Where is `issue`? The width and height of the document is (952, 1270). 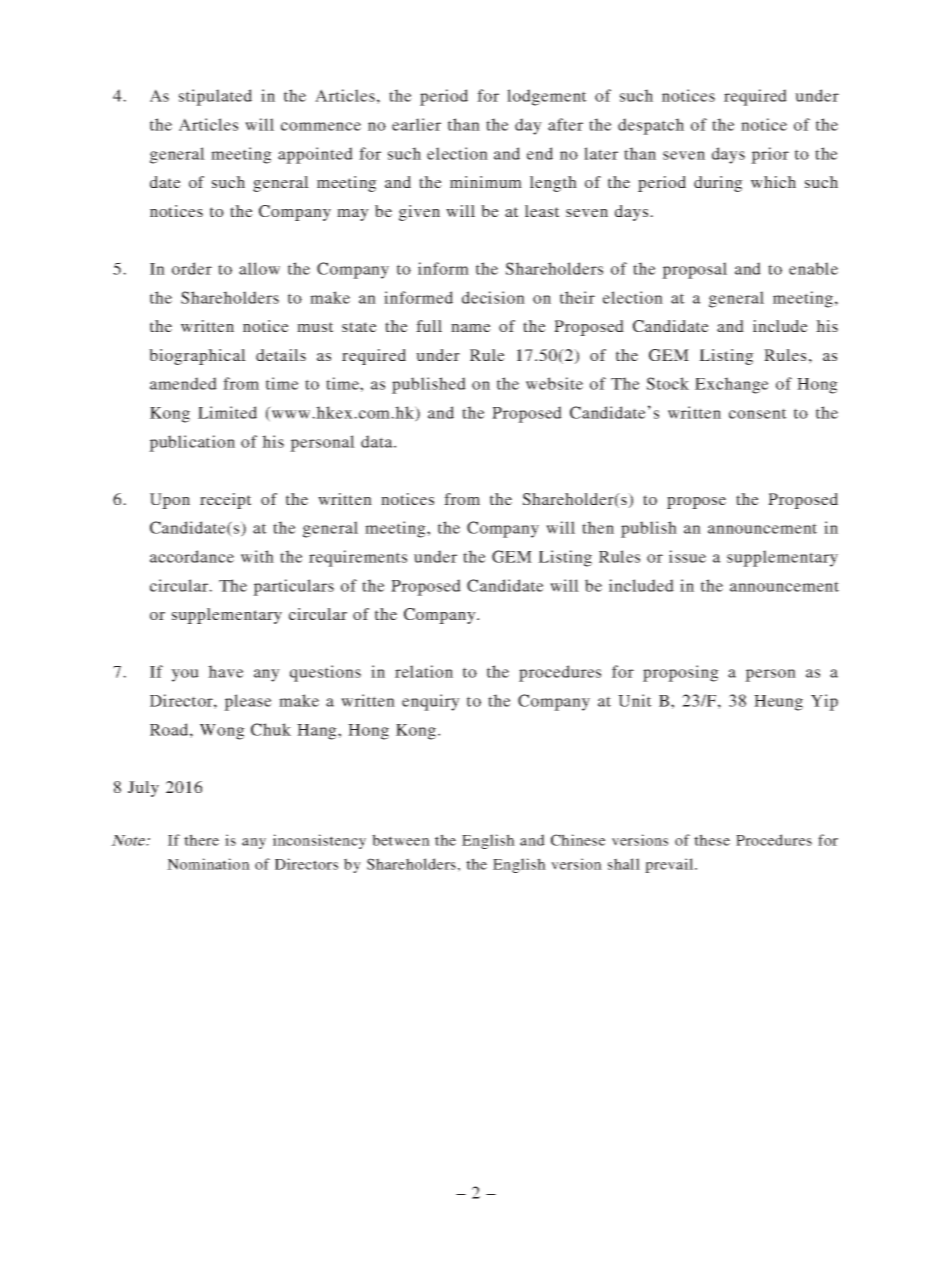 issue is located at coordinates (687, 556).
